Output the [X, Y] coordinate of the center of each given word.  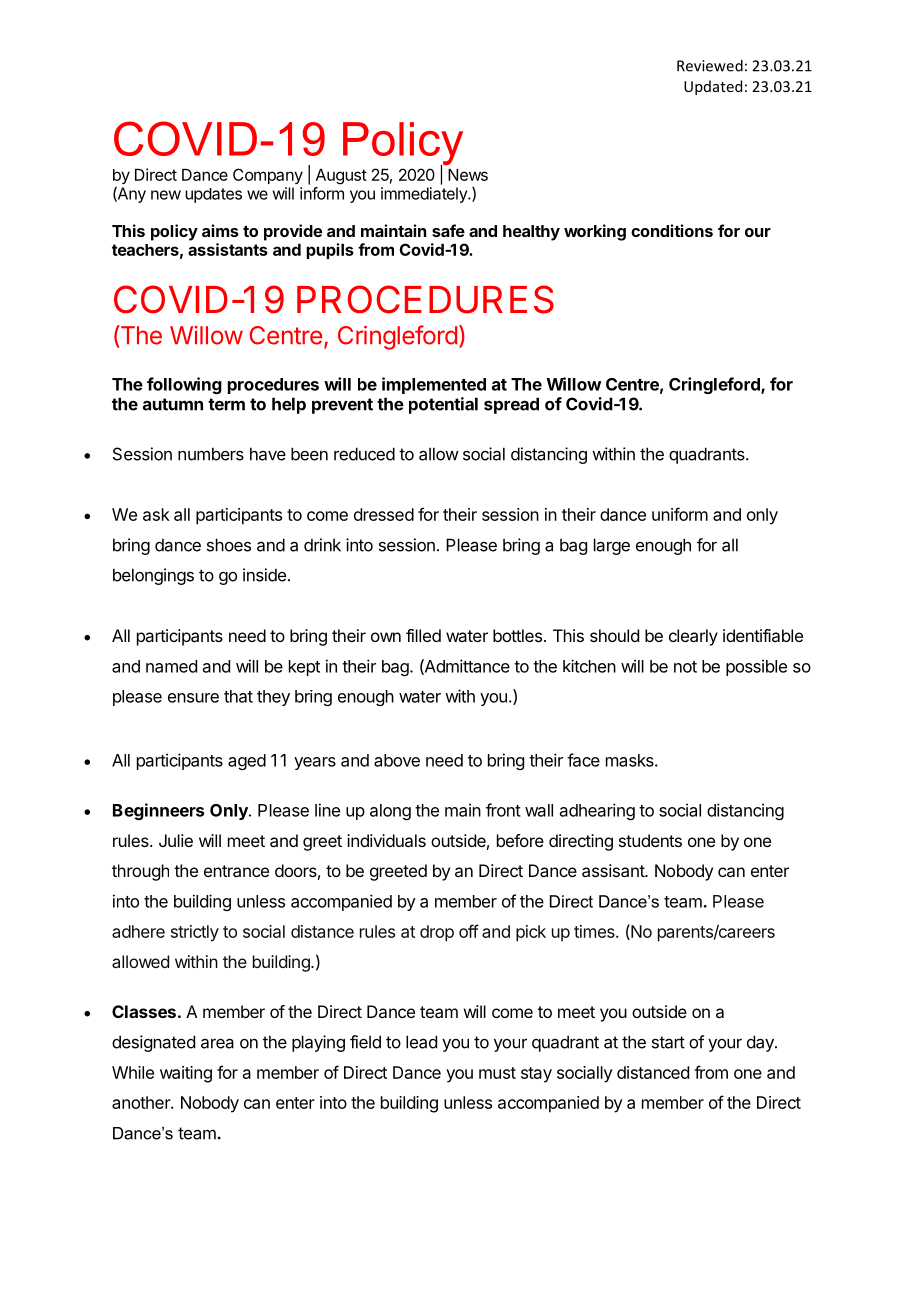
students [650, 840]
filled [423, 635]
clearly [693, 637]
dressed [384, 514]
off [469, 931]
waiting [186, 1074]
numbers [211, 454]
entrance [236, 871]
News [468, 175]
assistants [228, 249]
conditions [672, 230]
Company [268, 176]
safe [448, 230]
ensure [193, 698]
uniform [680, 514]
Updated [713, 87]
